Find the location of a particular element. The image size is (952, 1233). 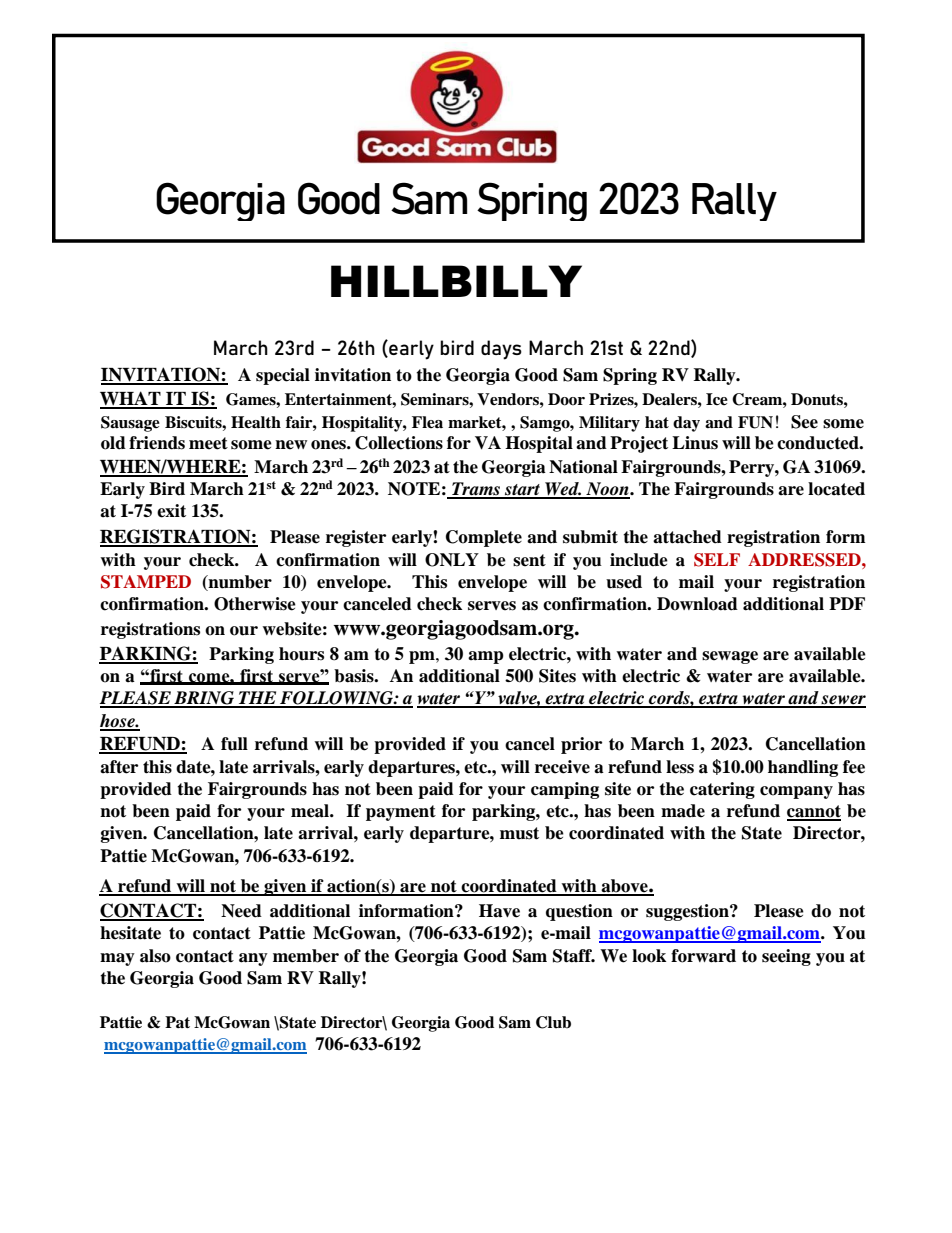

BRING is located at coordinates (204, 699).
